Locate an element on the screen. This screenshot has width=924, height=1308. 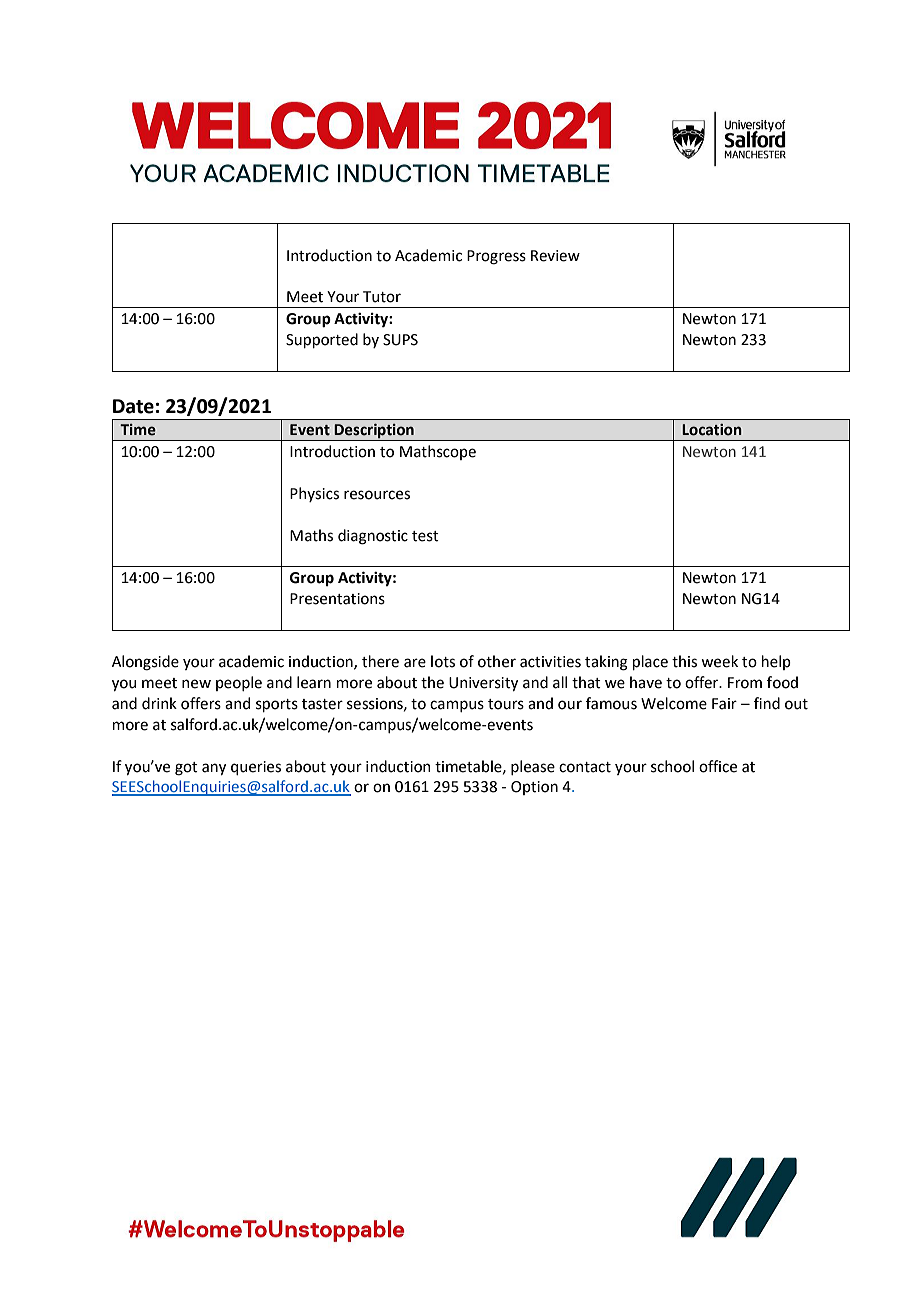
any is located at coordinates (214, 769).
